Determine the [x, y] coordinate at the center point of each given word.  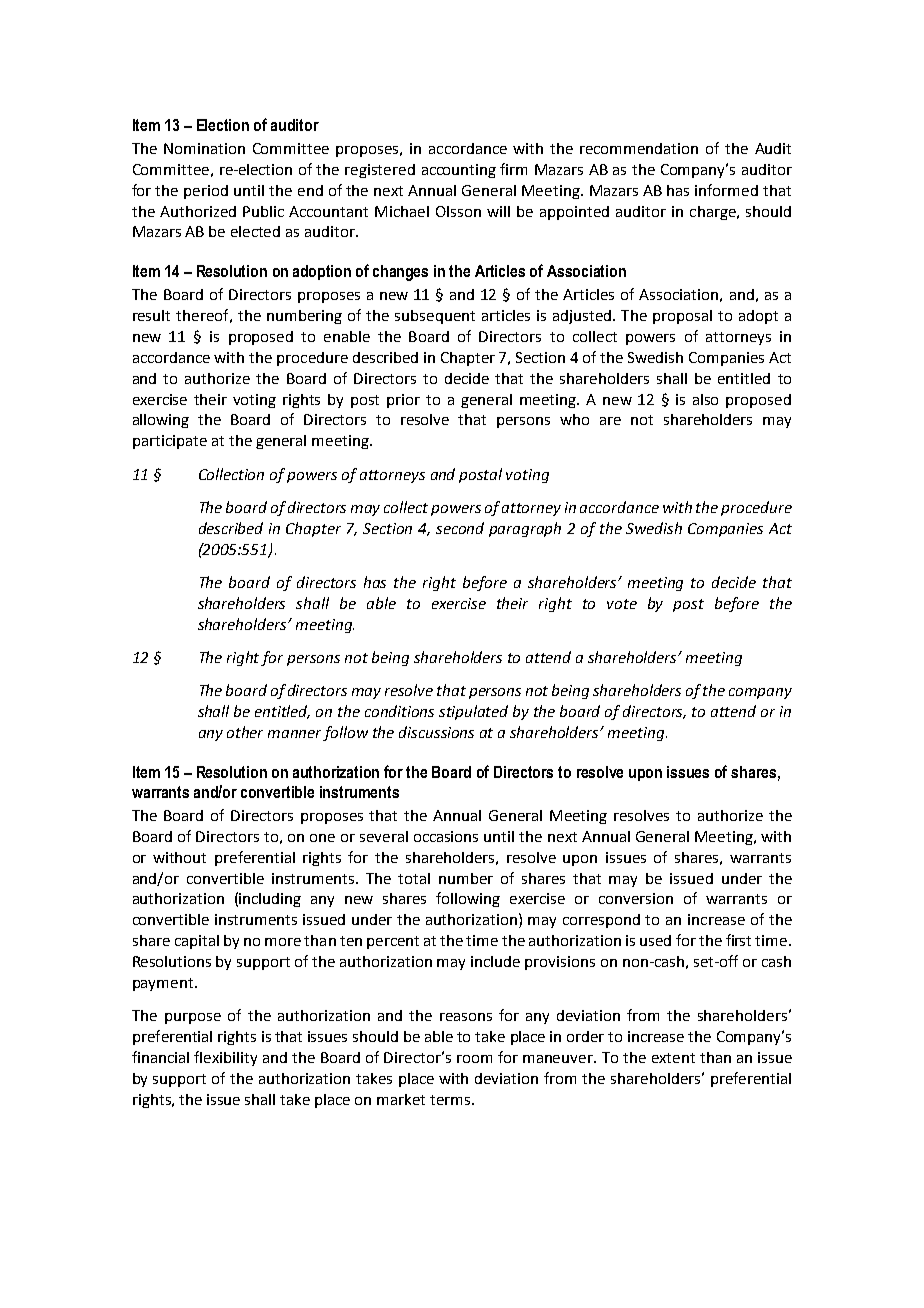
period [206, 192]
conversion [636, 898]
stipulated [473, 712]
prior [403, 401]
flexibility [225, 1058]
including [270, 900]
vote [622, 604]
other [245, 732]
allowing [161, 421]
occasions [446, 836]
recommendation [639, 148]
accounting [459, 171]
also [705, 399]
